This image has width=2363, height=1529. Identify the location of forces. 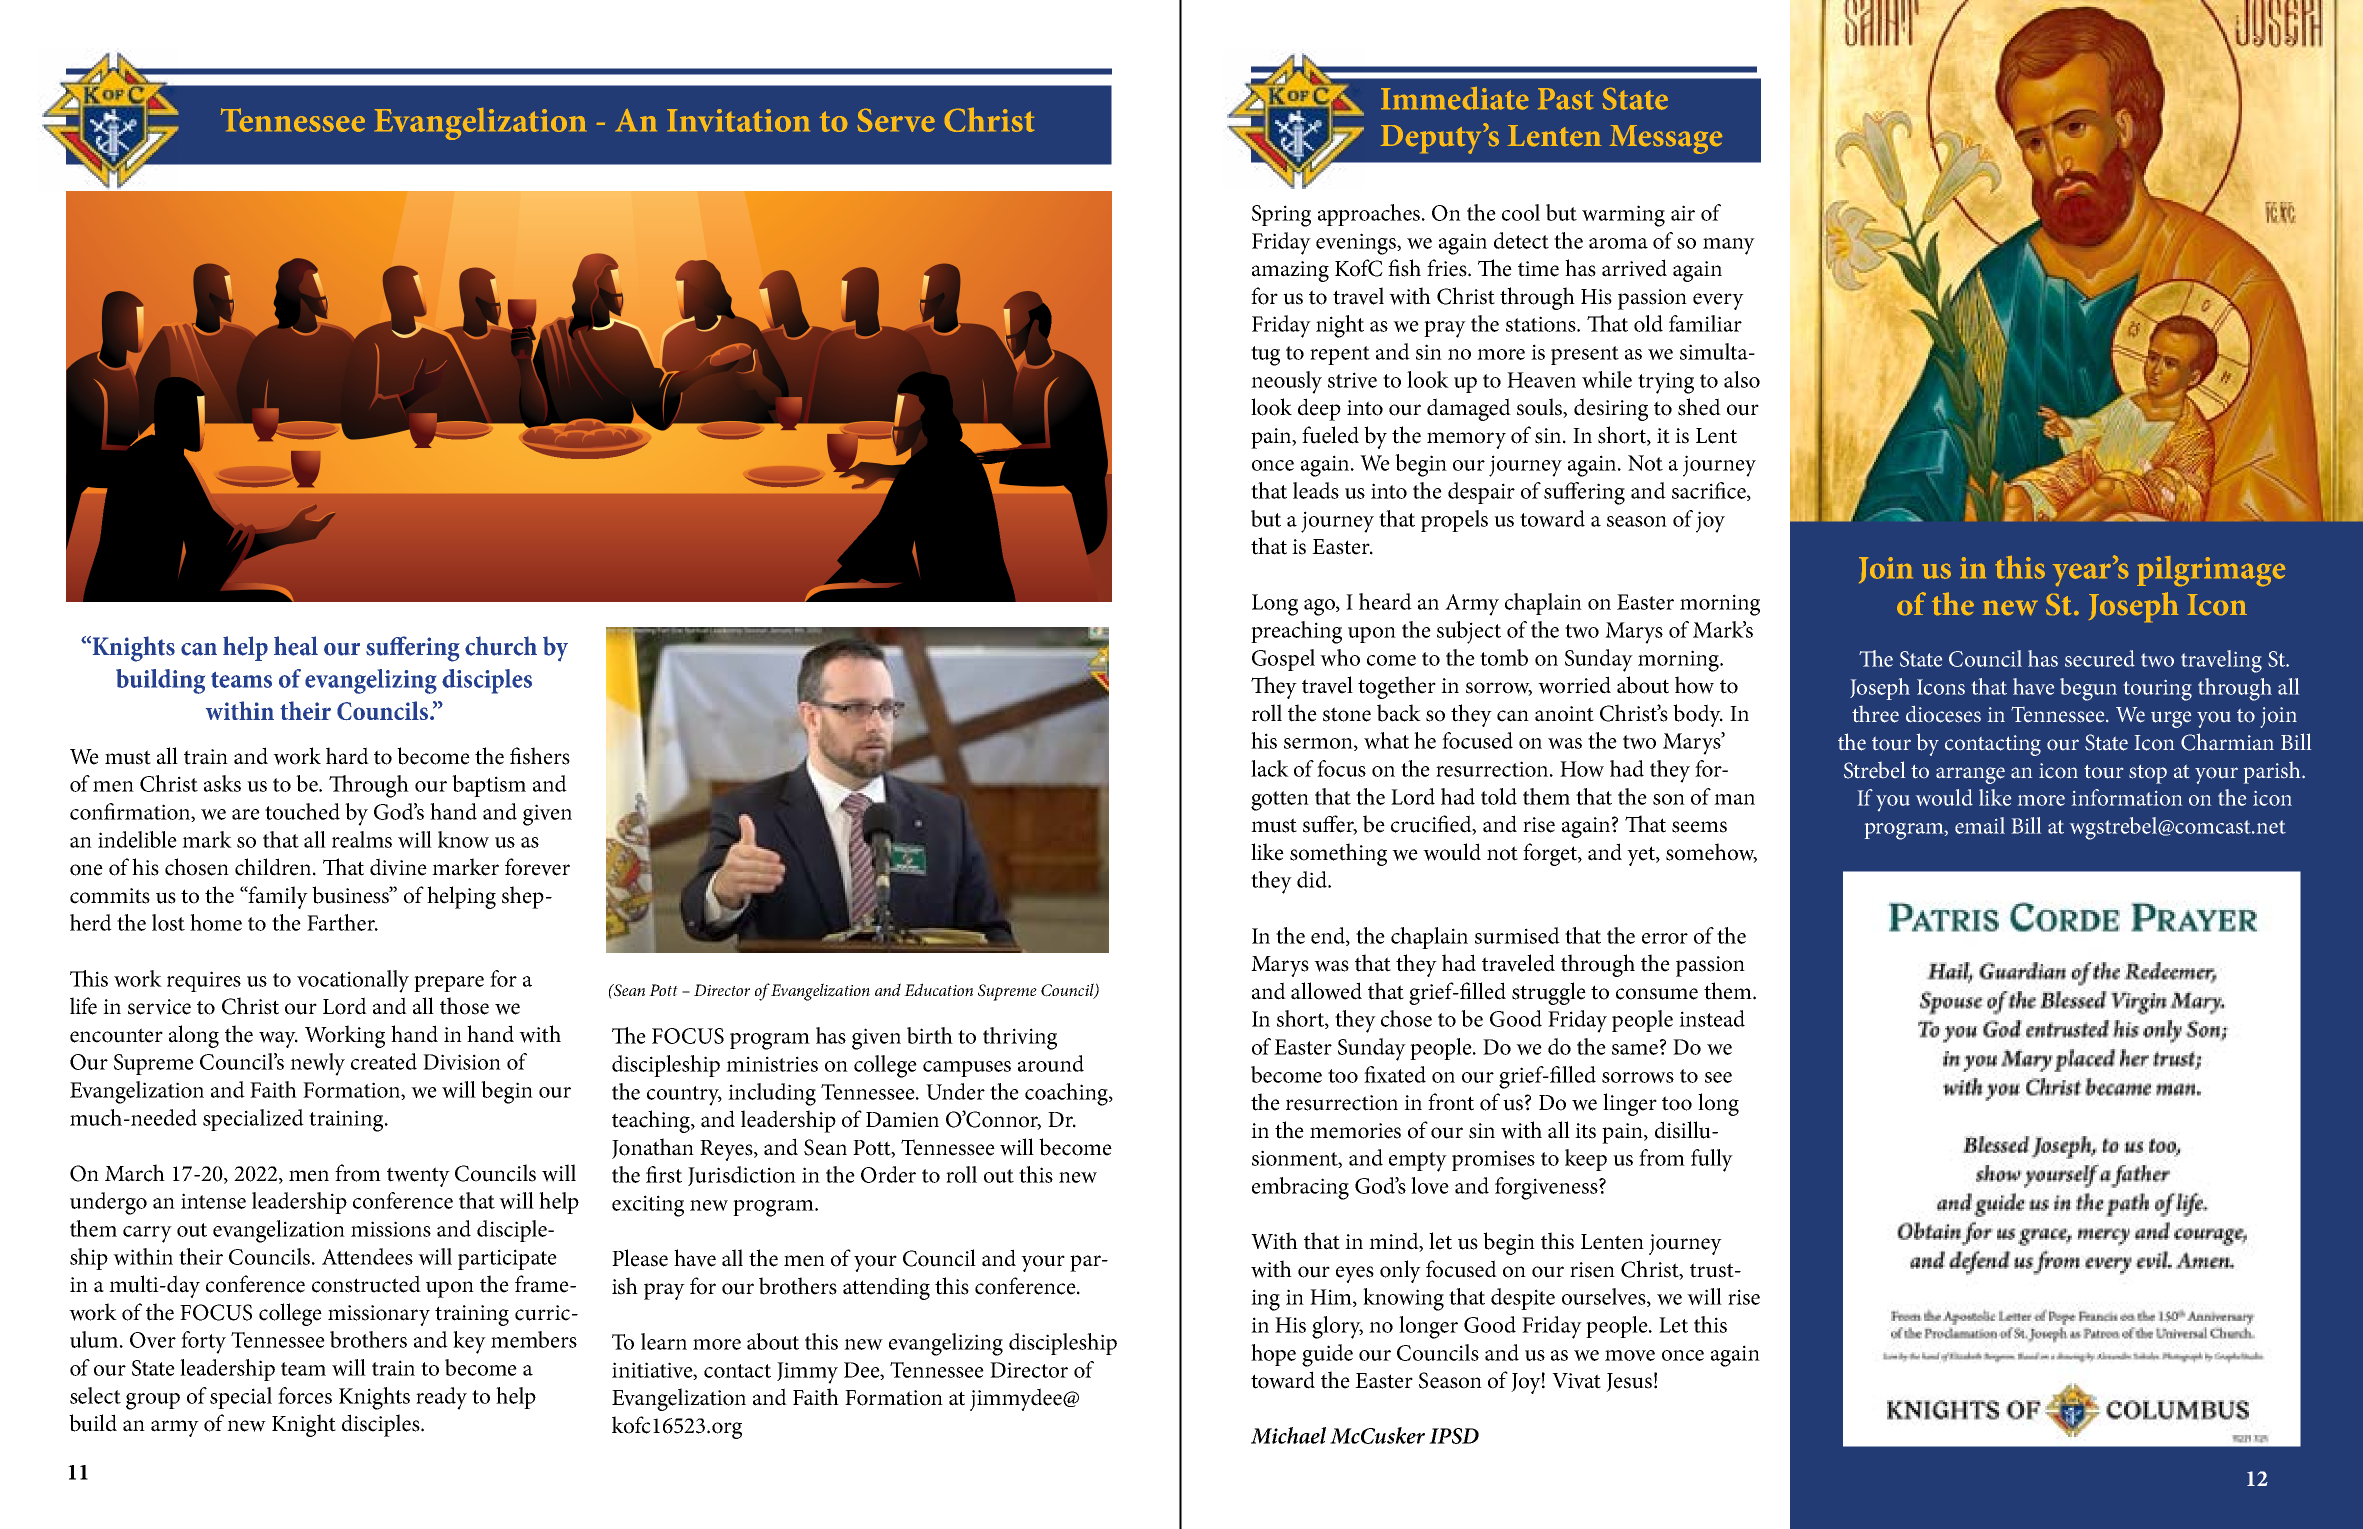
(305, 1395).
